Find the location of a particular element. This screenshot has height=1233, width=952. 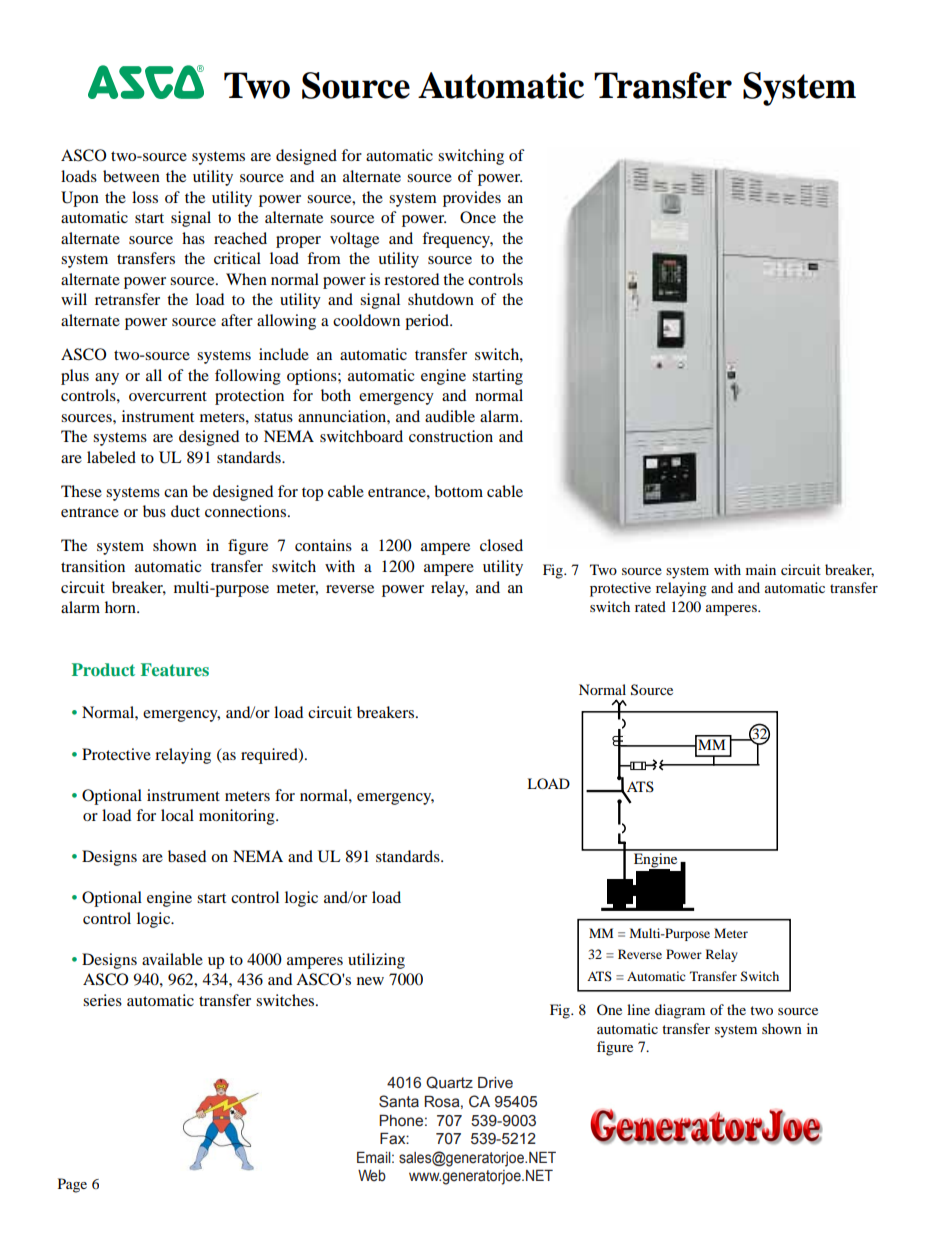

labeled is located at coordinates (111, 457).
